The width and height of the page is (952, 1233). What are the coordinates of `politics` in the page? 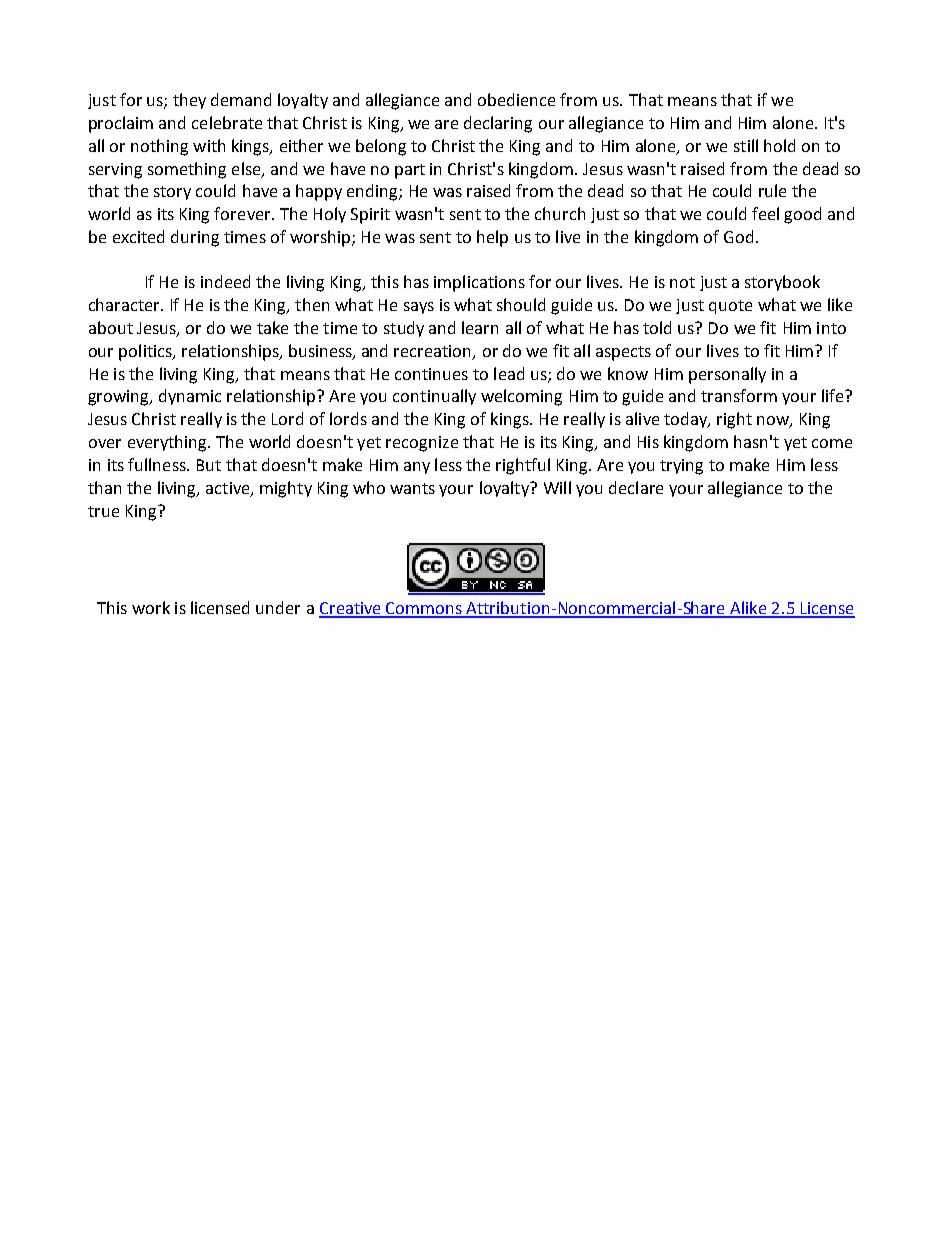 It's located at (146, 352).
